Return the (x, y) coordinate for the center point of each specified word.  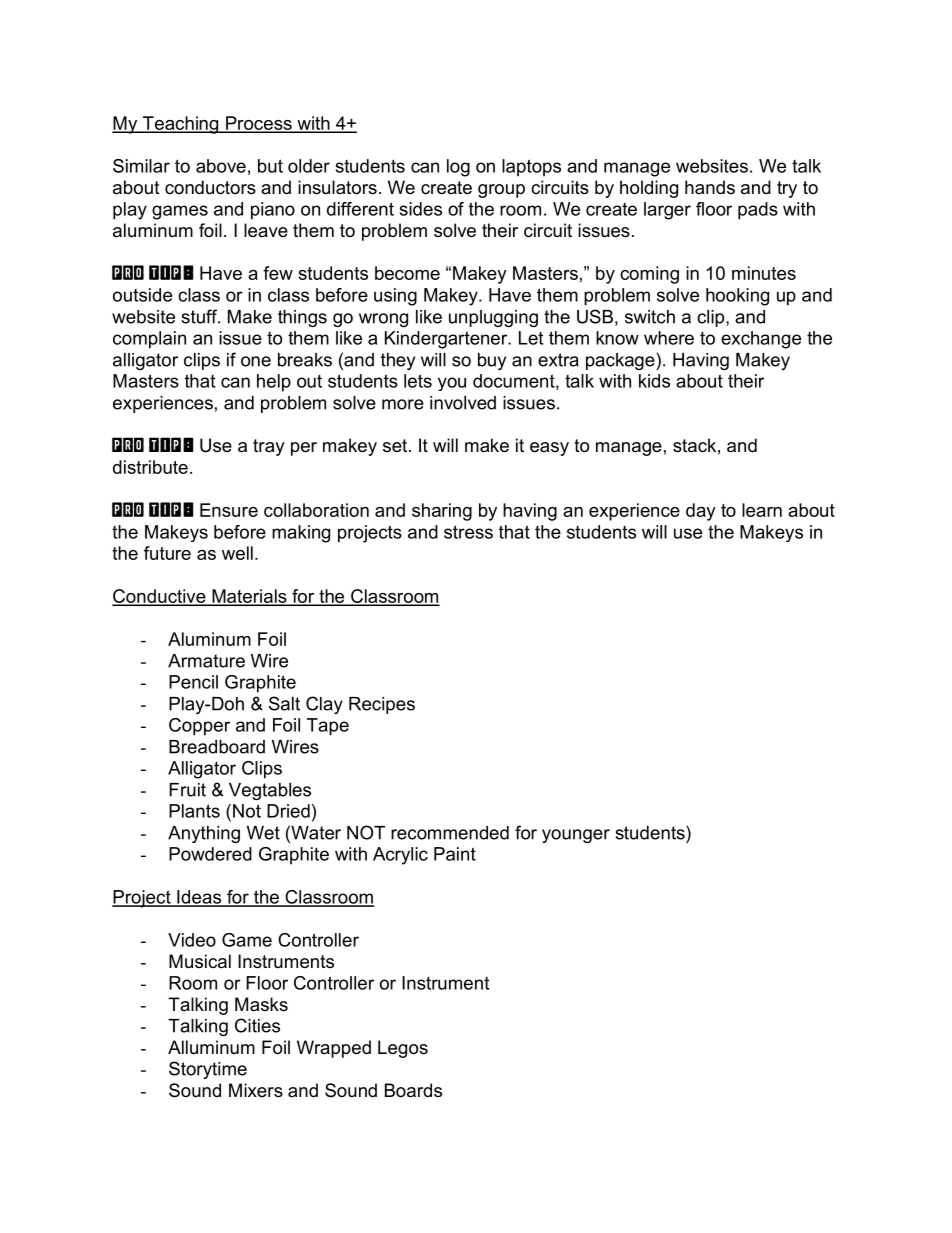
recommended (450, 833)
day (701, 512)
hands (710, 187)
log (458, 168)
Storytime (208, 1070)
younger (576, 836)
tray (269, 447)
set (396, 445)
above (221, 166)
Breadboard (217, 747)
